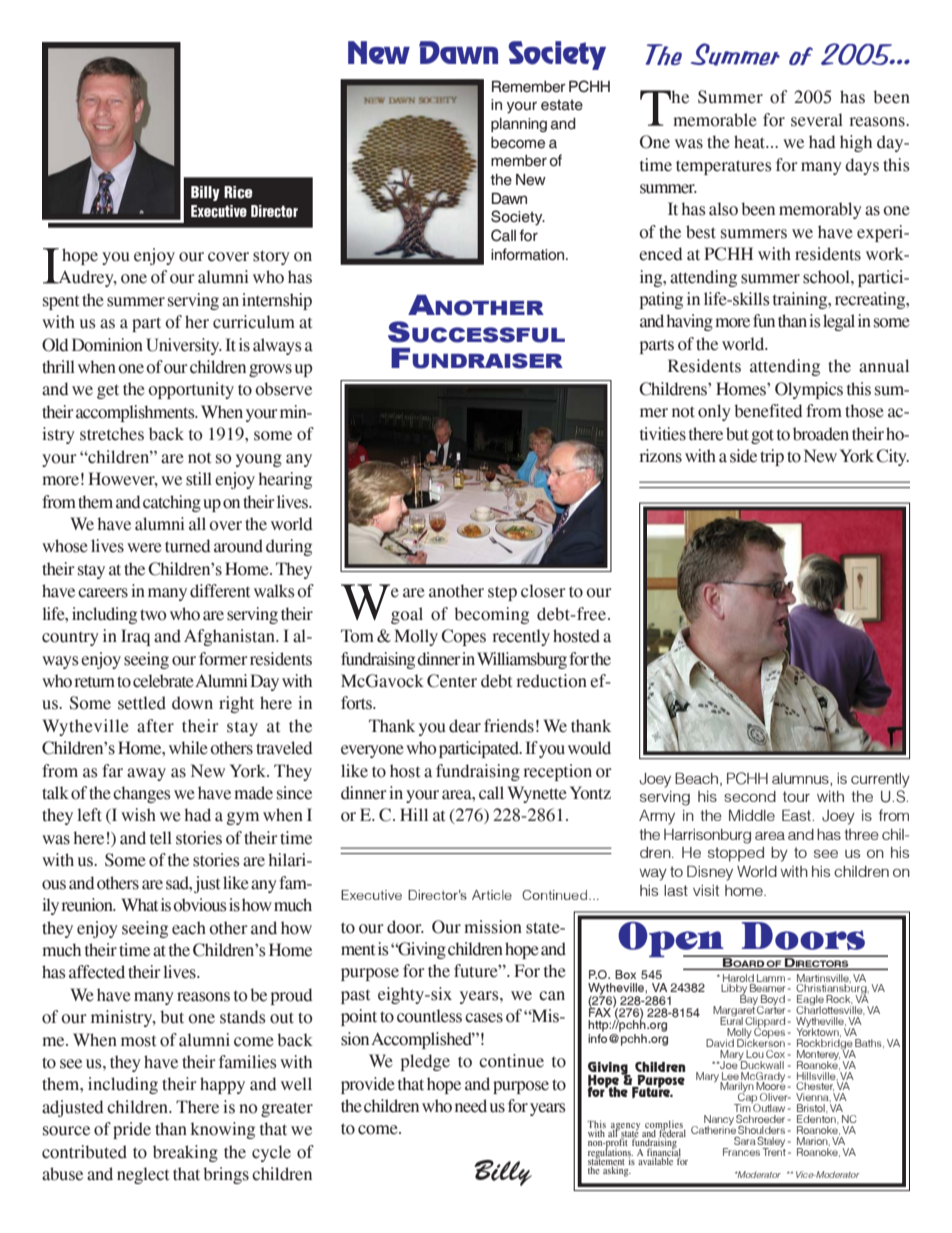 This screenshot has width=952, height=1233. Describe the element at coordinates (751, 142) in the screenshot. I see `heat` at that location.
